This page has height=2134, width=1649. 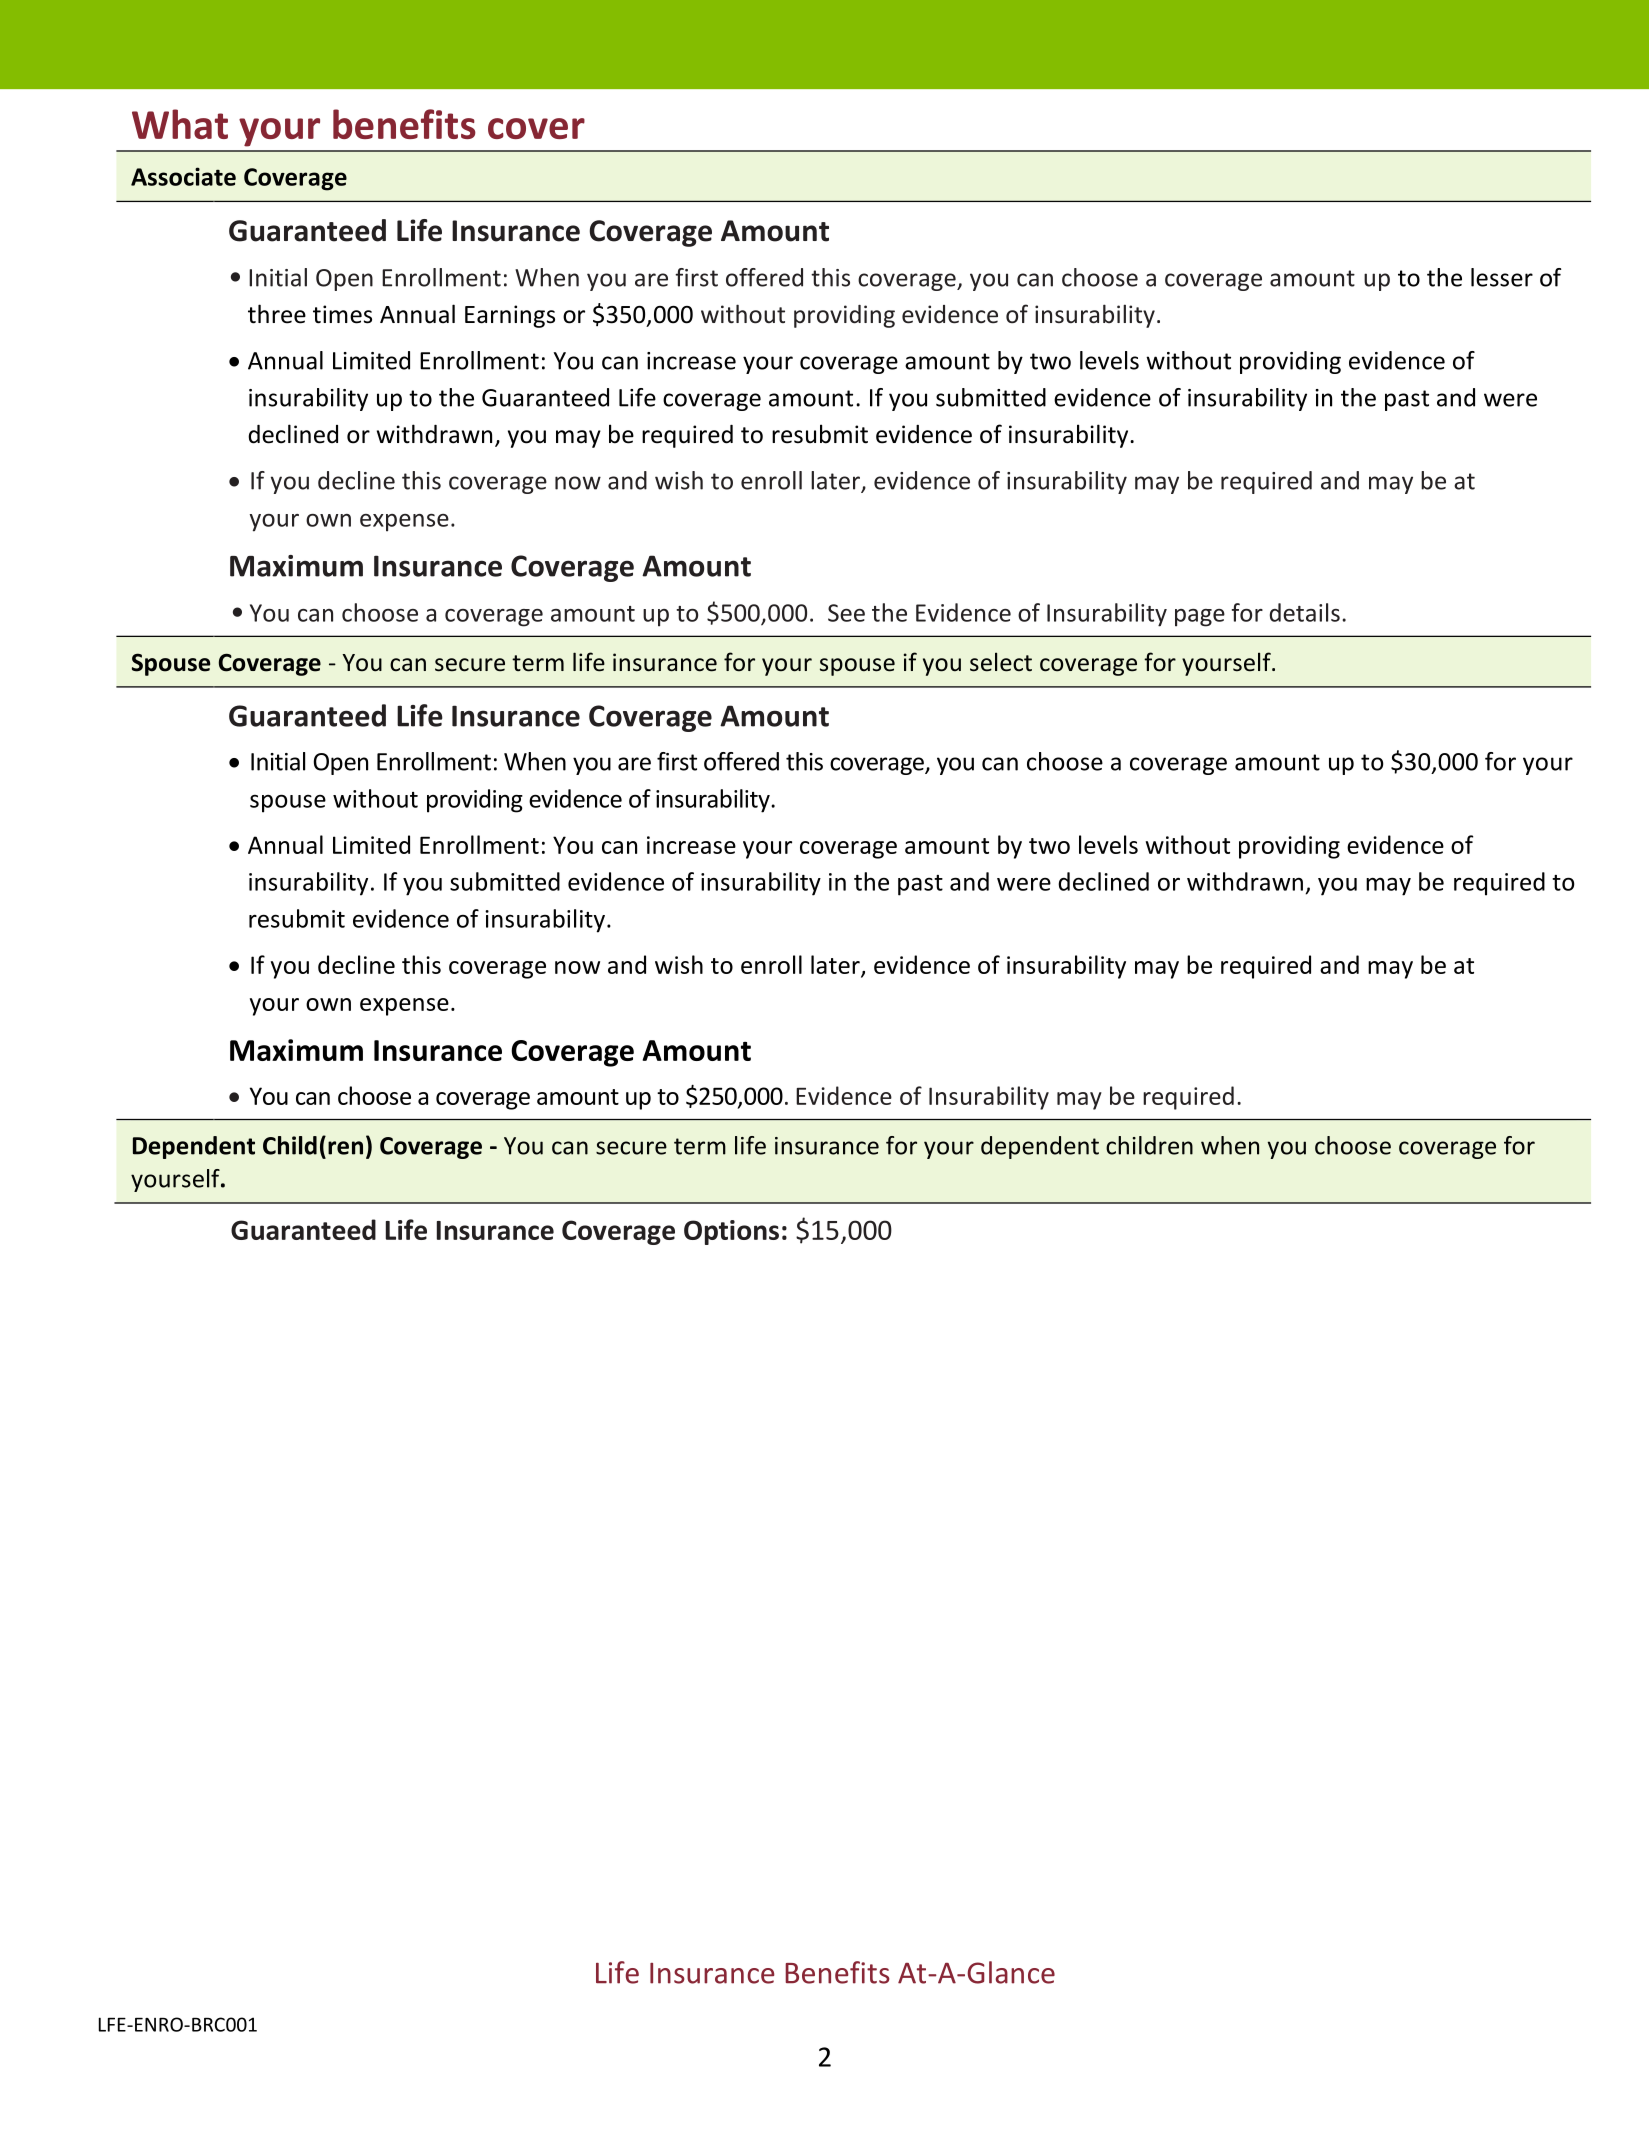 What do you see at coordinates (1305, 612) in the page?
I see `details` at bounding box center [1305, 612].
